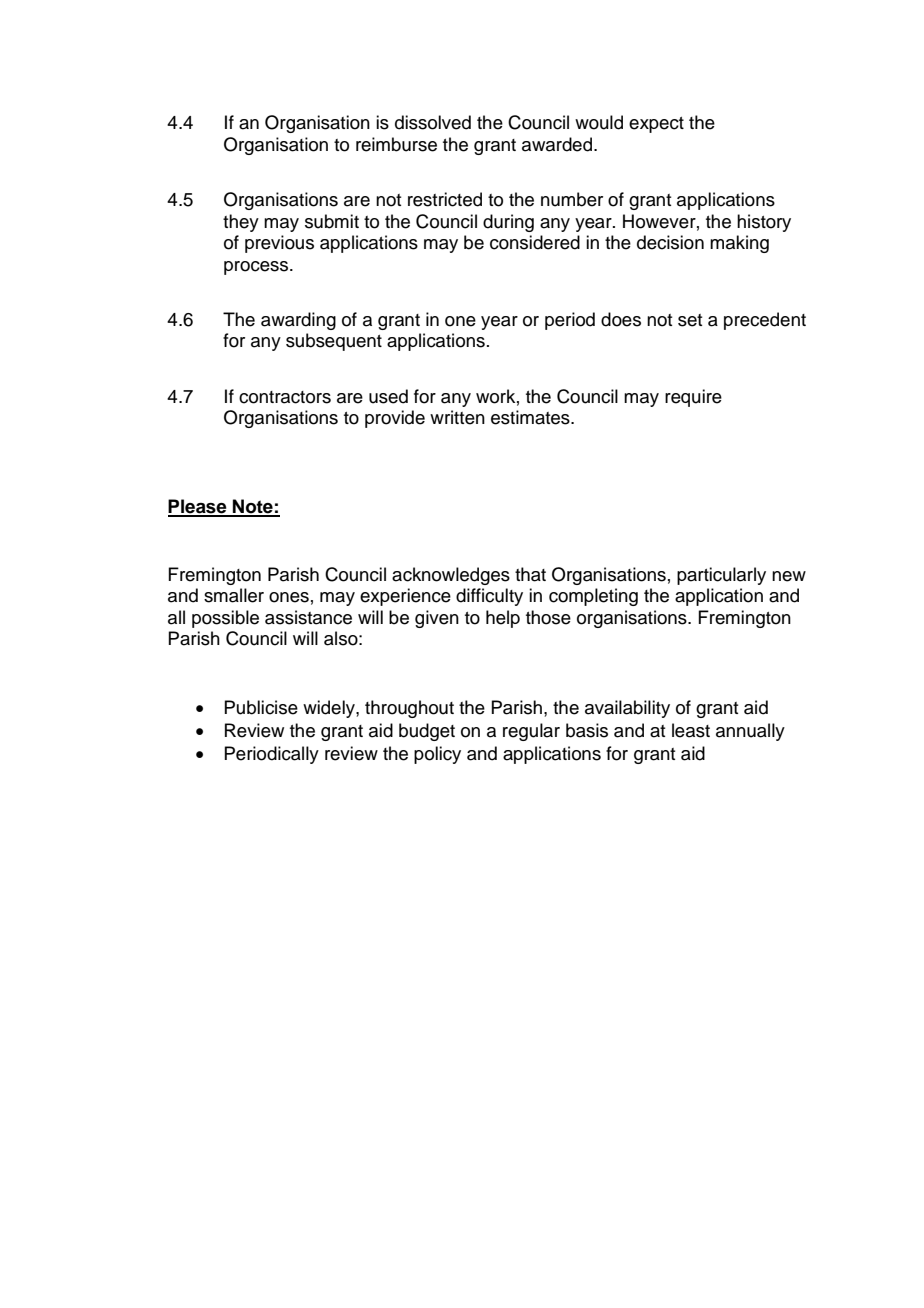 This document has width=924, height=1308. I want to click on awarded, so click(557, 144).
